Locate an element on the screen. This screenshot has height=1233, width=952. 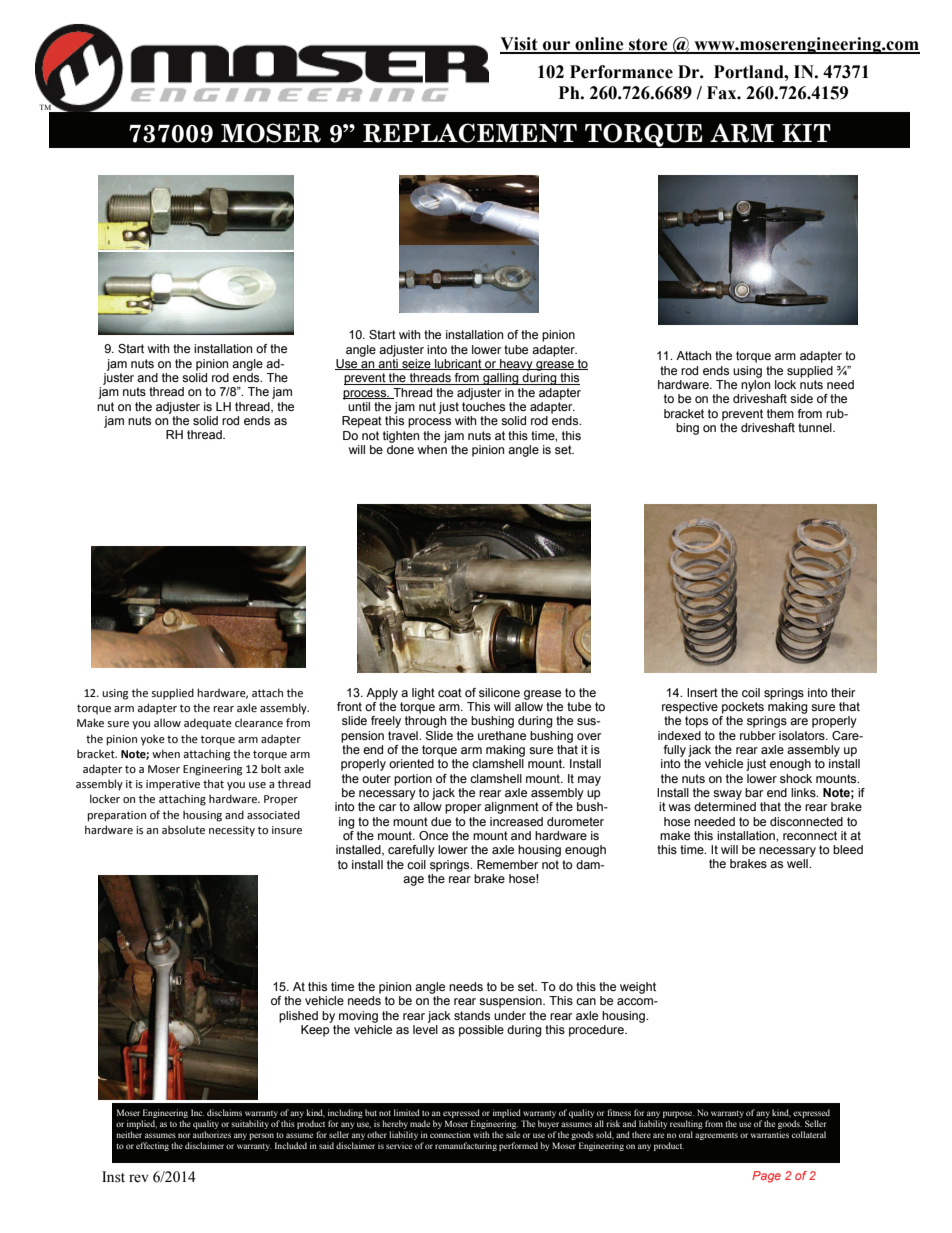
touches is located at coordinates (483, 406).
